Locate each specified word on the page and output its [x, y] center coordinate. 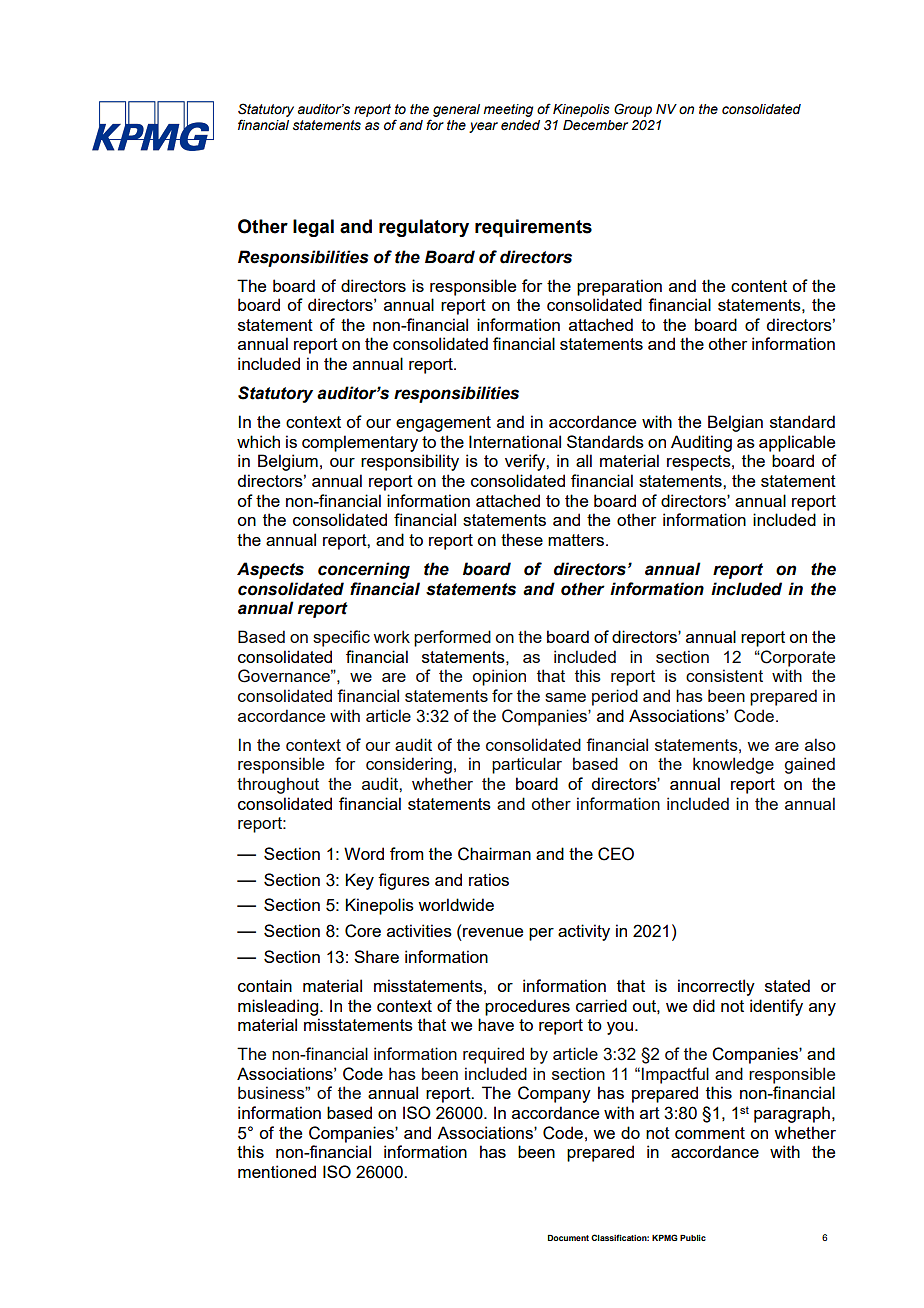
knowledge [733, 765]
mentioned [277, 1171]
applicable [797, 443]
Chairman [494, 854]
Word [364, 853]
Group [633, 110]
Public [693, 1238]
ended [520, 125]
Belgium [288, 462]
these [522, 539]
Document [568, 1238]
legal [313, 228]
